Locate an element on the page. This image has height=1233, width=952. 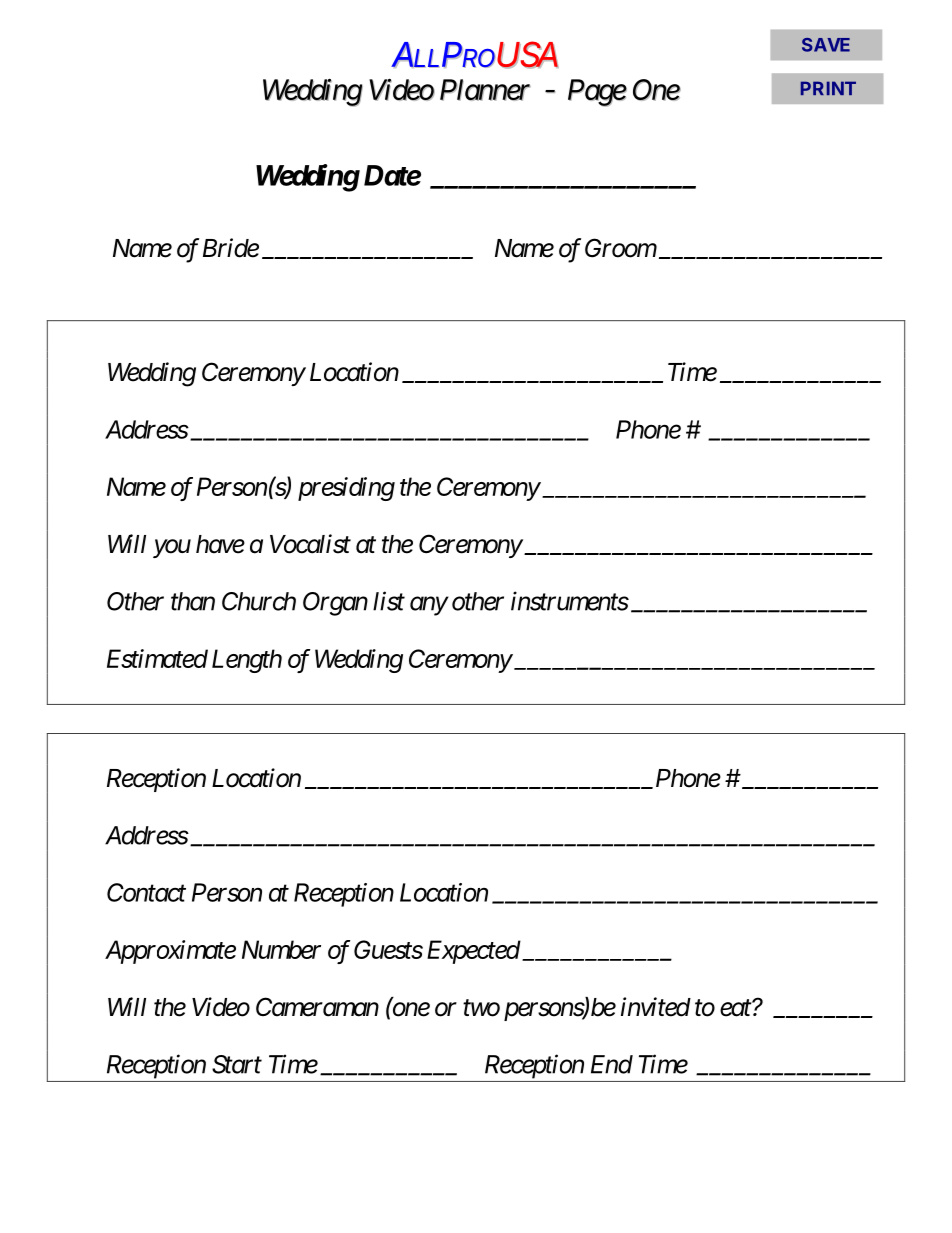
you is located at coordinates (172, 549).
